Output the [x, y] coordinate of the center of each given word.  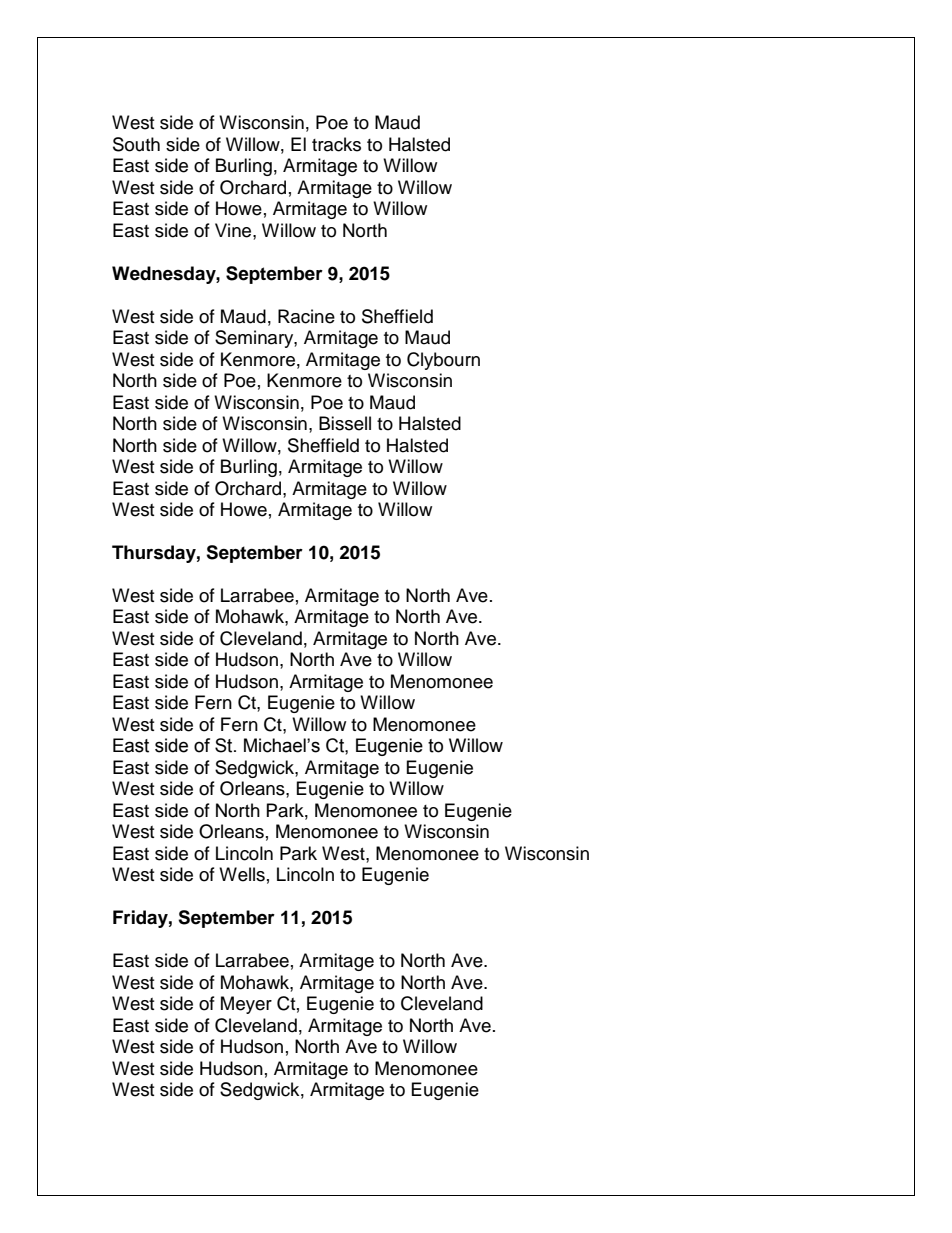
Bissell [345, 423]
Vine [234, 230]
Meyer [246, 1005]
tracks [336, 144]
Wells [242, 874]
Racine [306, 316]
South [136, 144]
